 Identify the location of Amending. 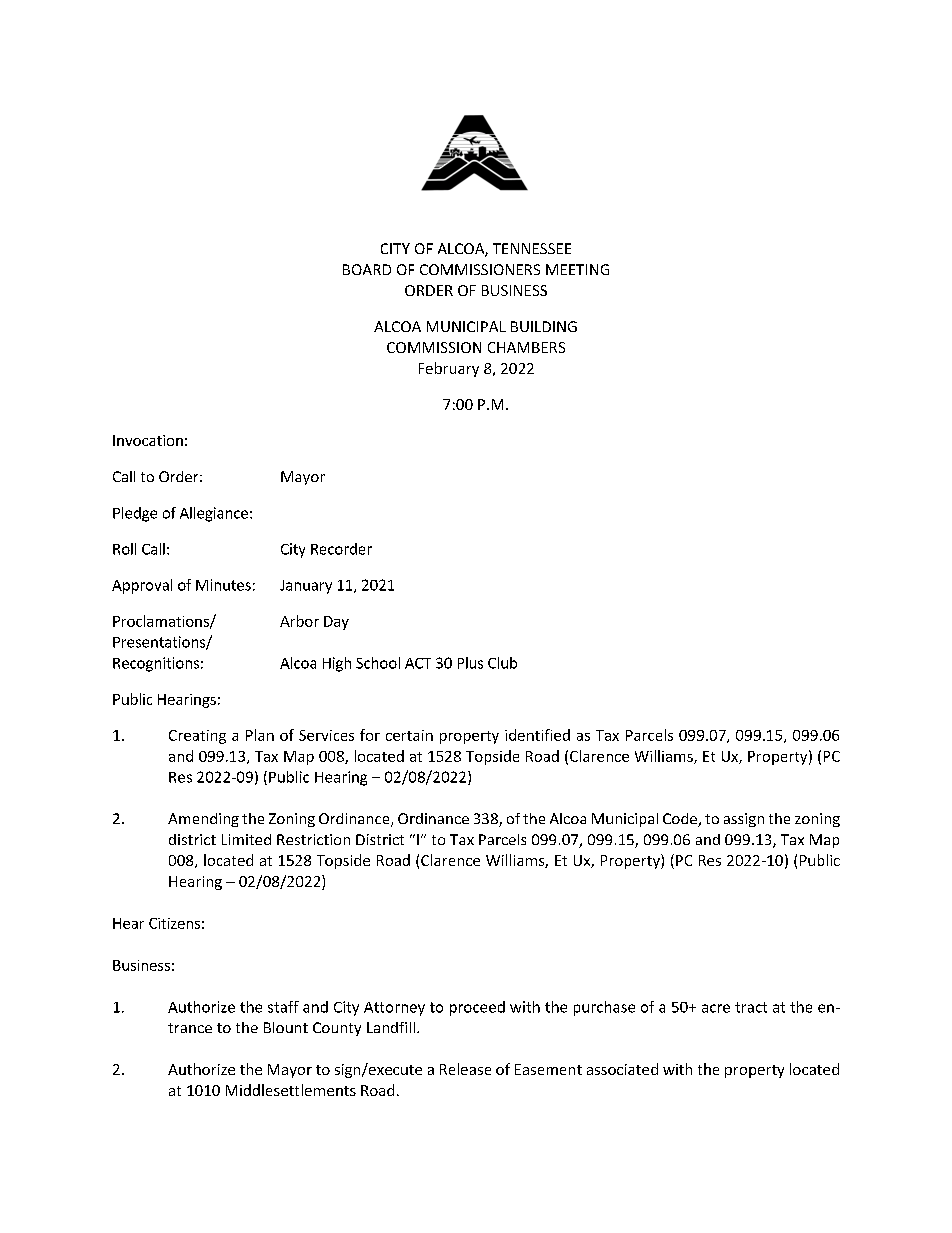
(203, 820).
